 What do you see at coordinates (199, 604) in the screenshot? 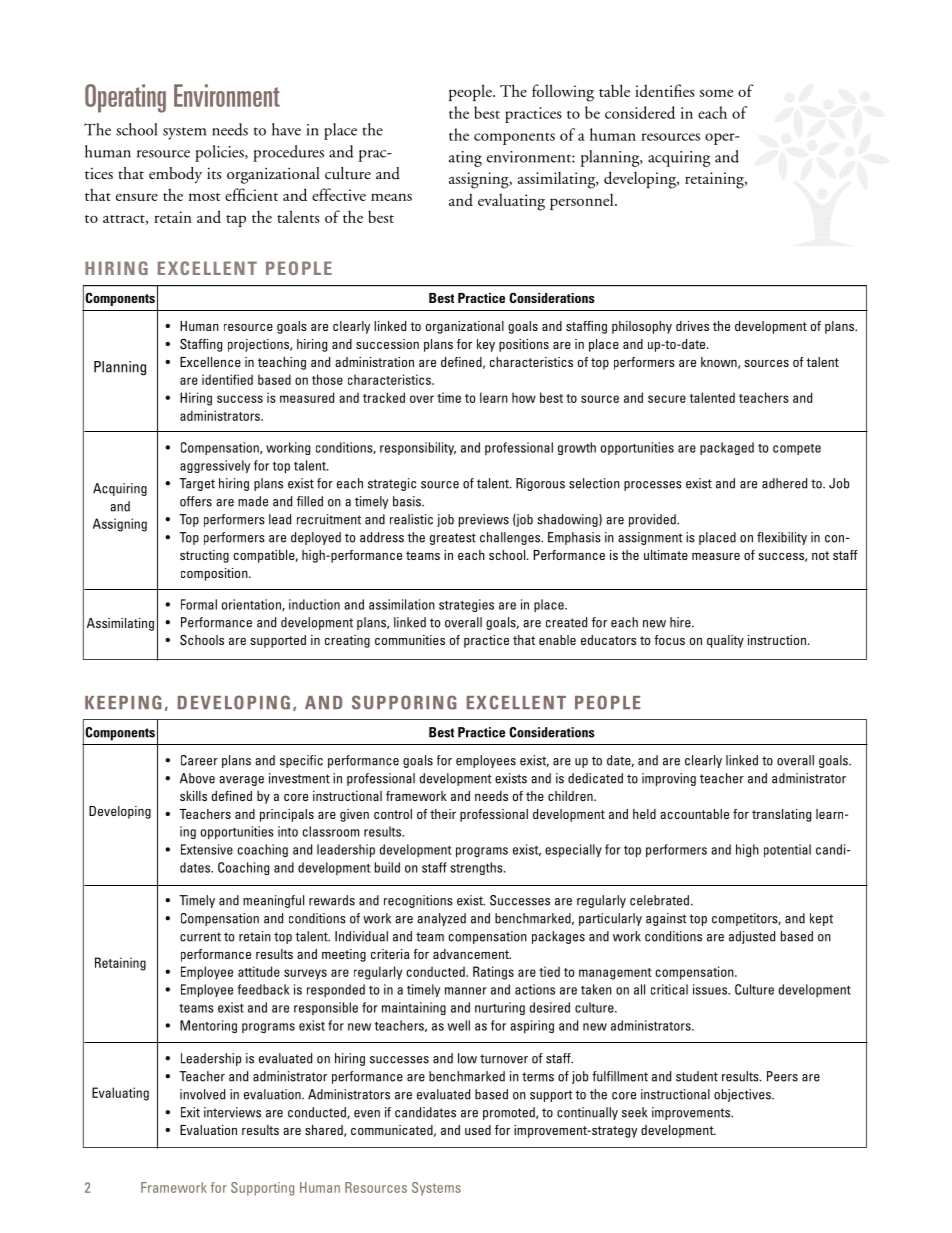
I see `Formal` at bounding box center [199, 604].
